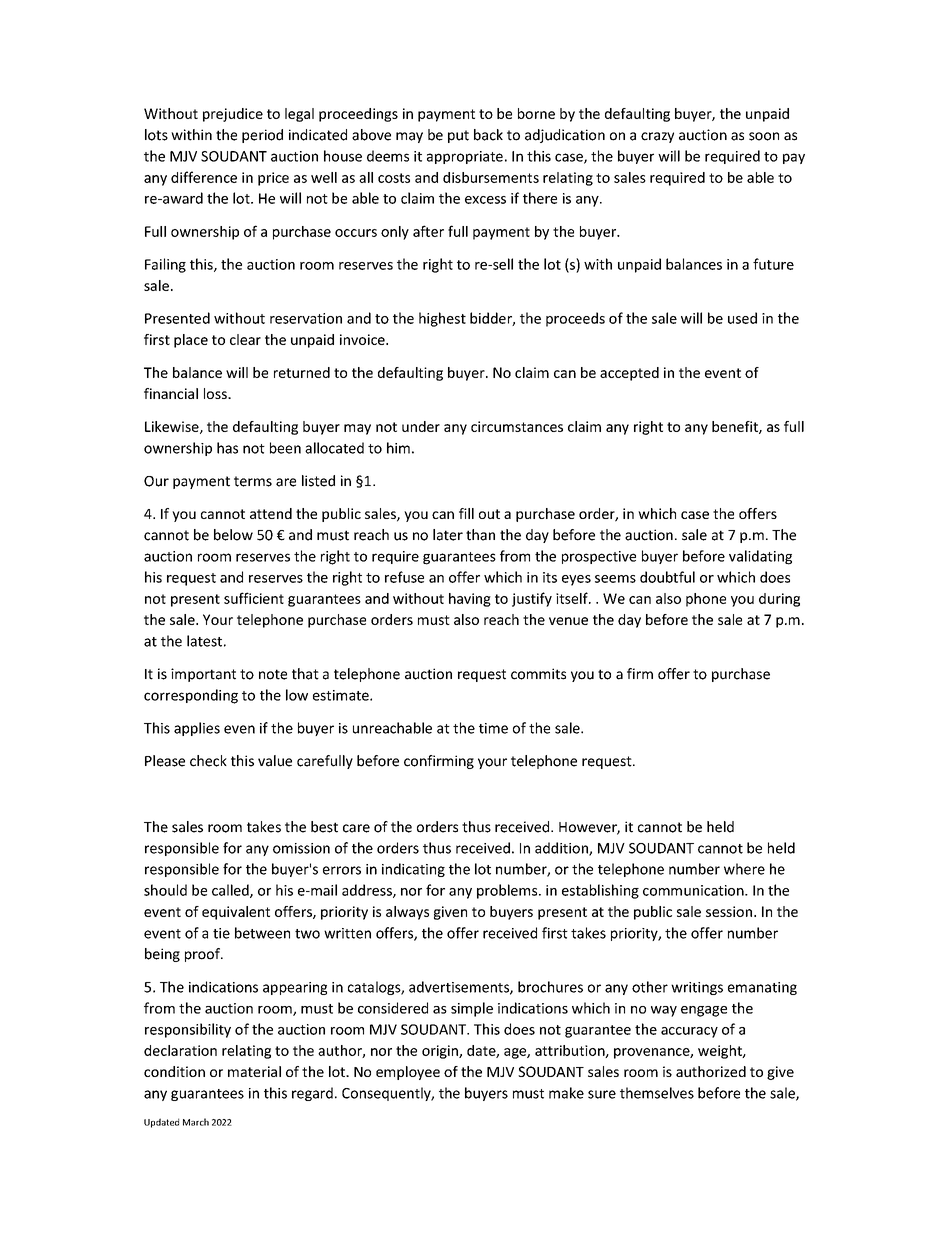 The image size is (952, 1233). What do you see at coordinates (458, 136) in the image?
I see `put` at bounding box center [458, 136].
